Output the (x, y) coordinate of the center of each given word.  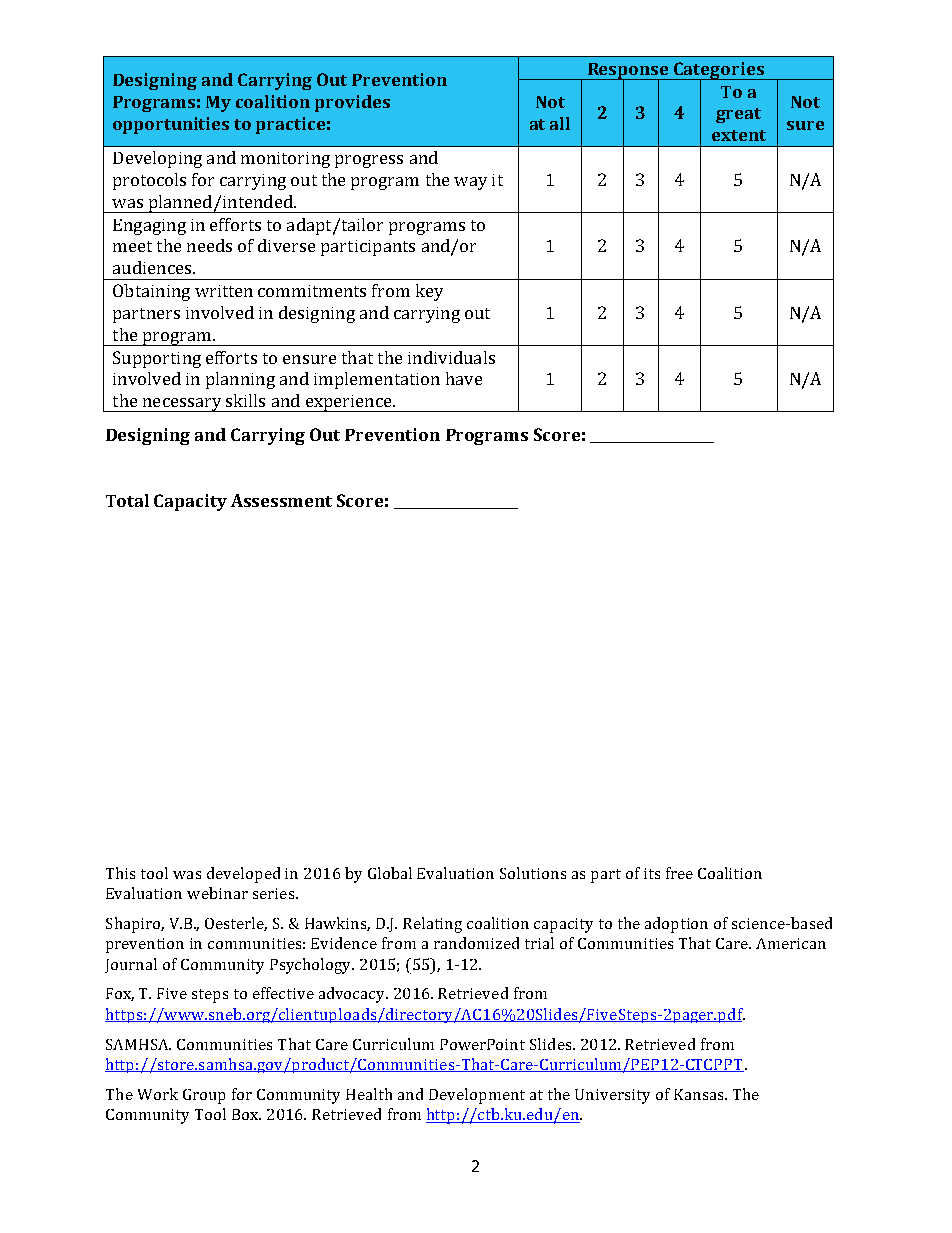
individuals (451, 357)
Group (204, 1096)
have (464, 378)
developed (243, 875)
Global (390, 873)
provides (352, 103)
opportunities (171, 125)
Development (477, 1096)
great (738, 115)
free (679, 873)
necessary (182, 405)
